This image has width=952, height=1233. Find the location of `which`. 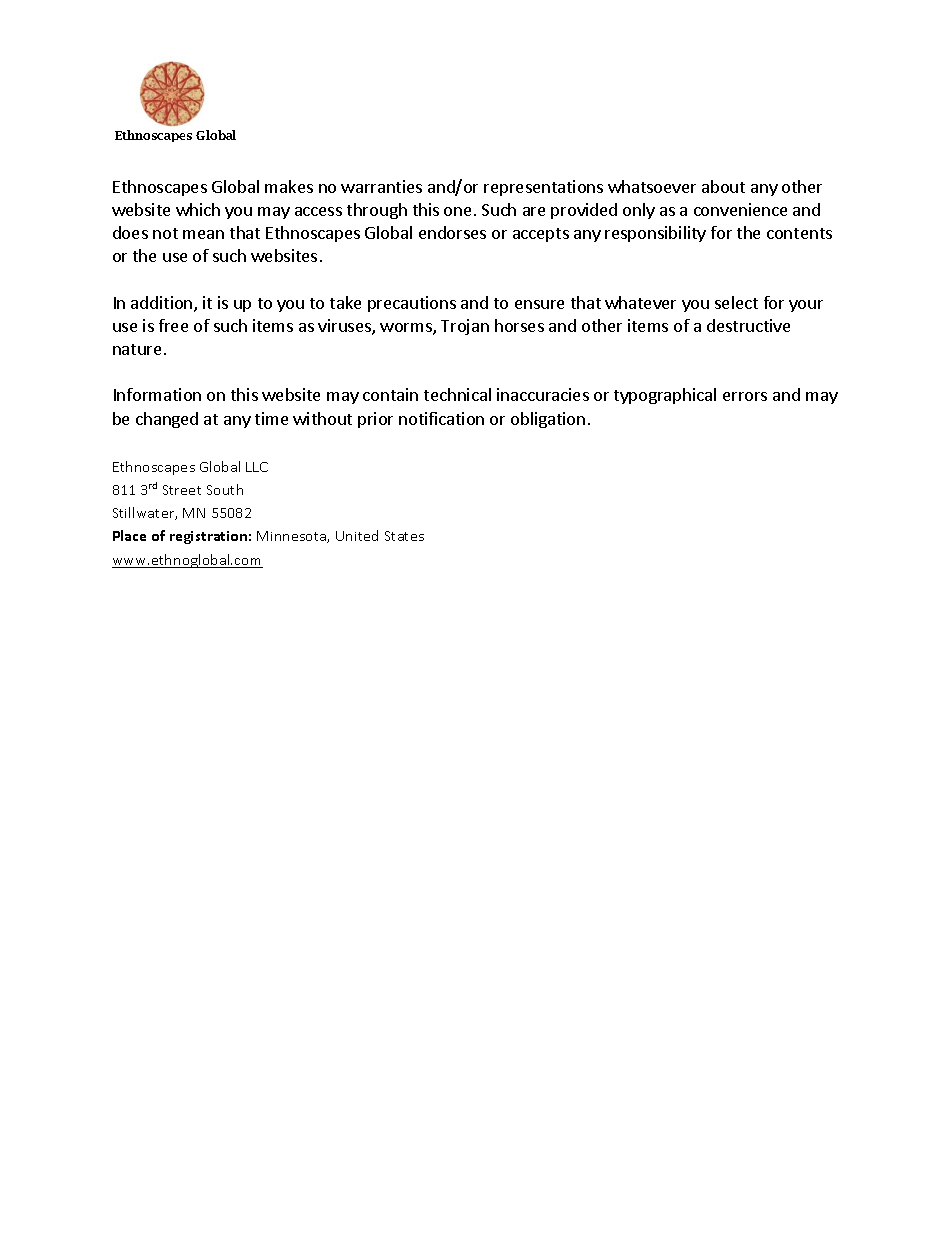

which is located at coordinates (198, 209).
